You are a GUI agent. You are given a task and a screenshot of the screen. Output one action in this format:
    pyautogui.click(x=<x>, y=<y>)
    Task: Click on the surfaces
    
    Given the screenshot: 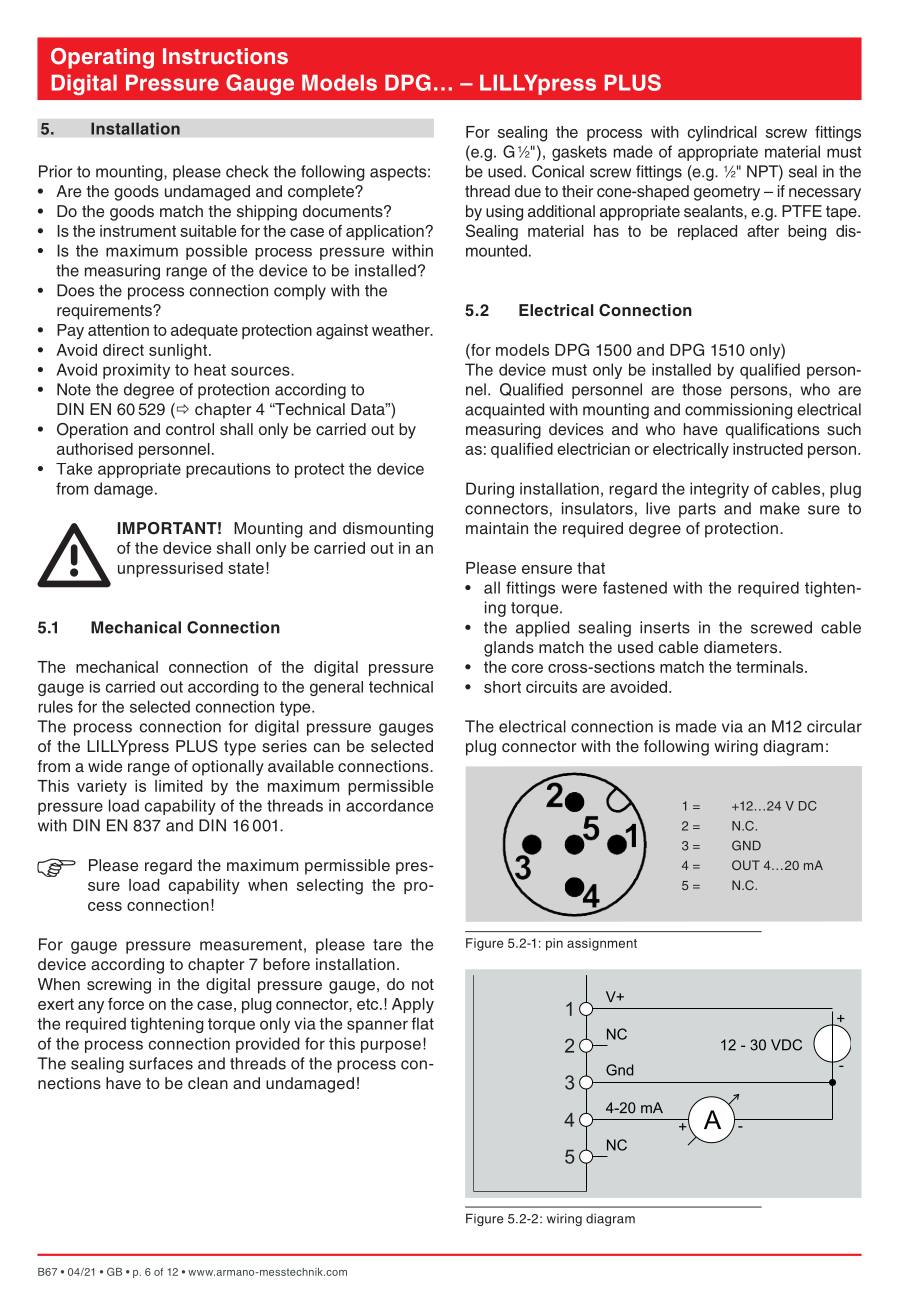 What is the action you would take?
    pyautogui.click(x=161, y=1063)
